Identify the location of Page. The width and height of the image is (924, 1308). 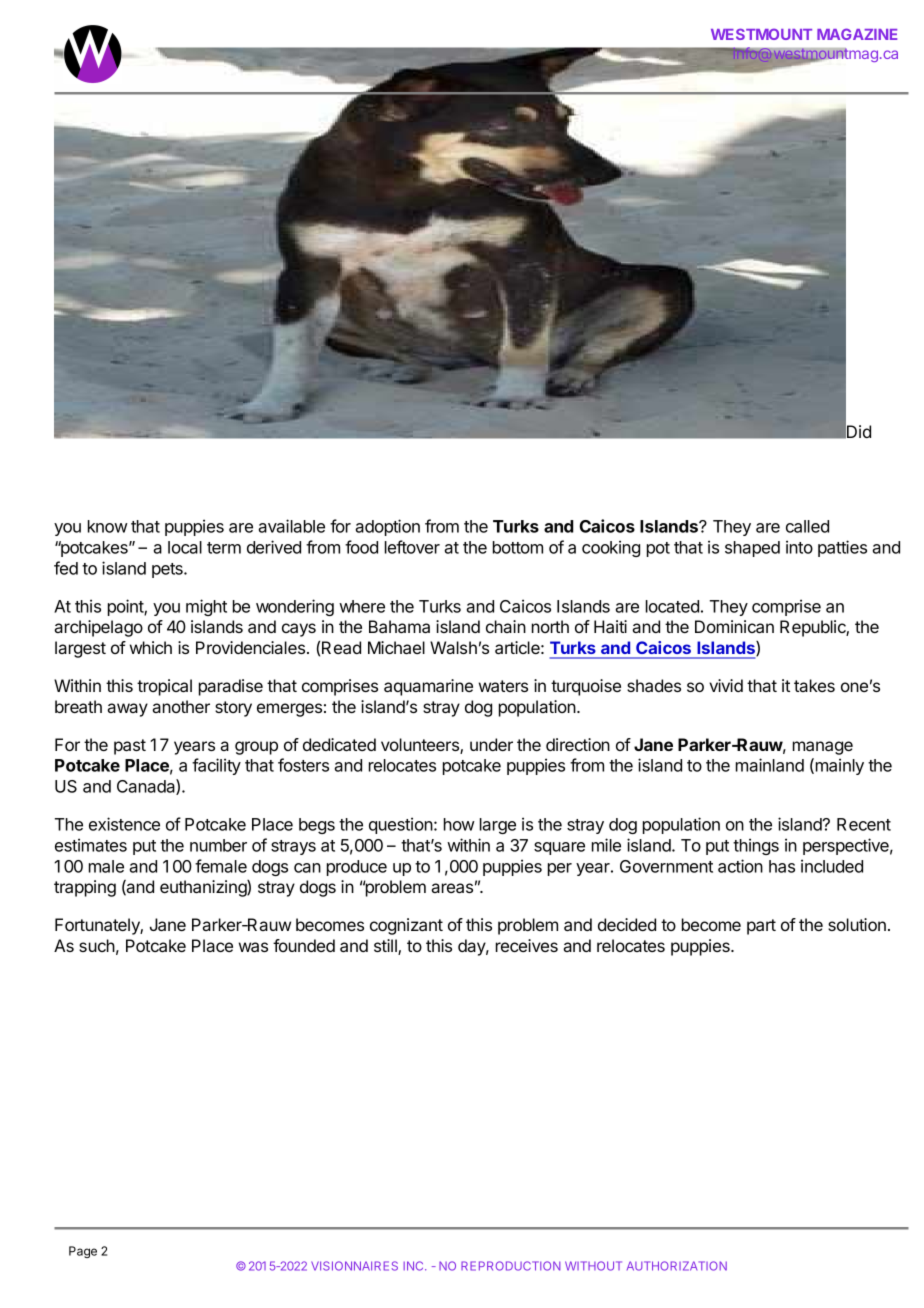
(83, 1252).
